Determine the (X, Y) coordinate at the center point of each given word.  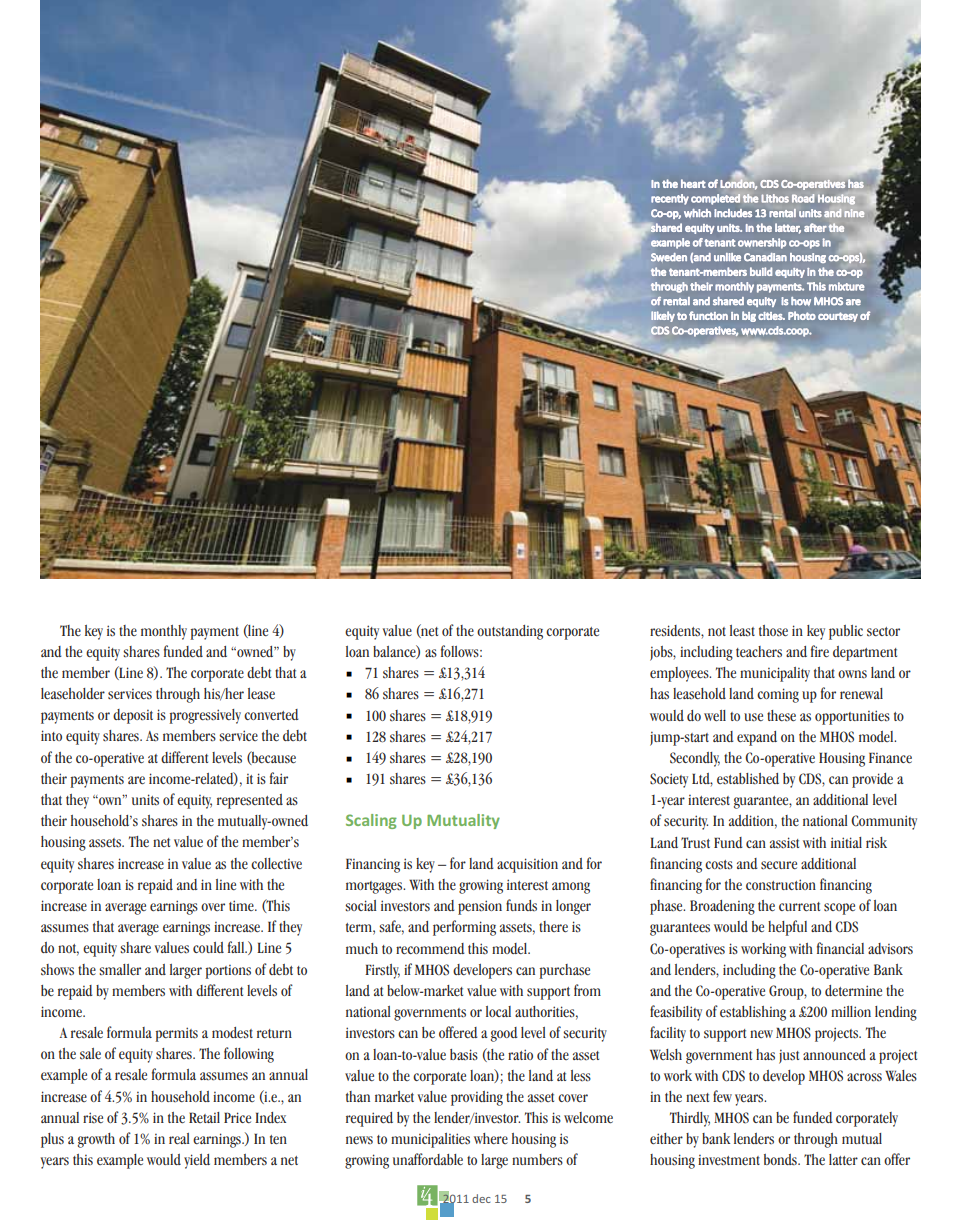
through (669, 287)
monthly (734, 287)
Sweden (669, 257)
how (801, 301)
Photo (802, 315)
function (708, 315)
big (749, 316)
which (697, 213)
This (816, 286)
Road (803, 198)
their (701, 286)
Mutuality (463, 821)
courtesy (838, 317)
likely (663, 316)
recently (670, 199)
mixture (847, 286)
